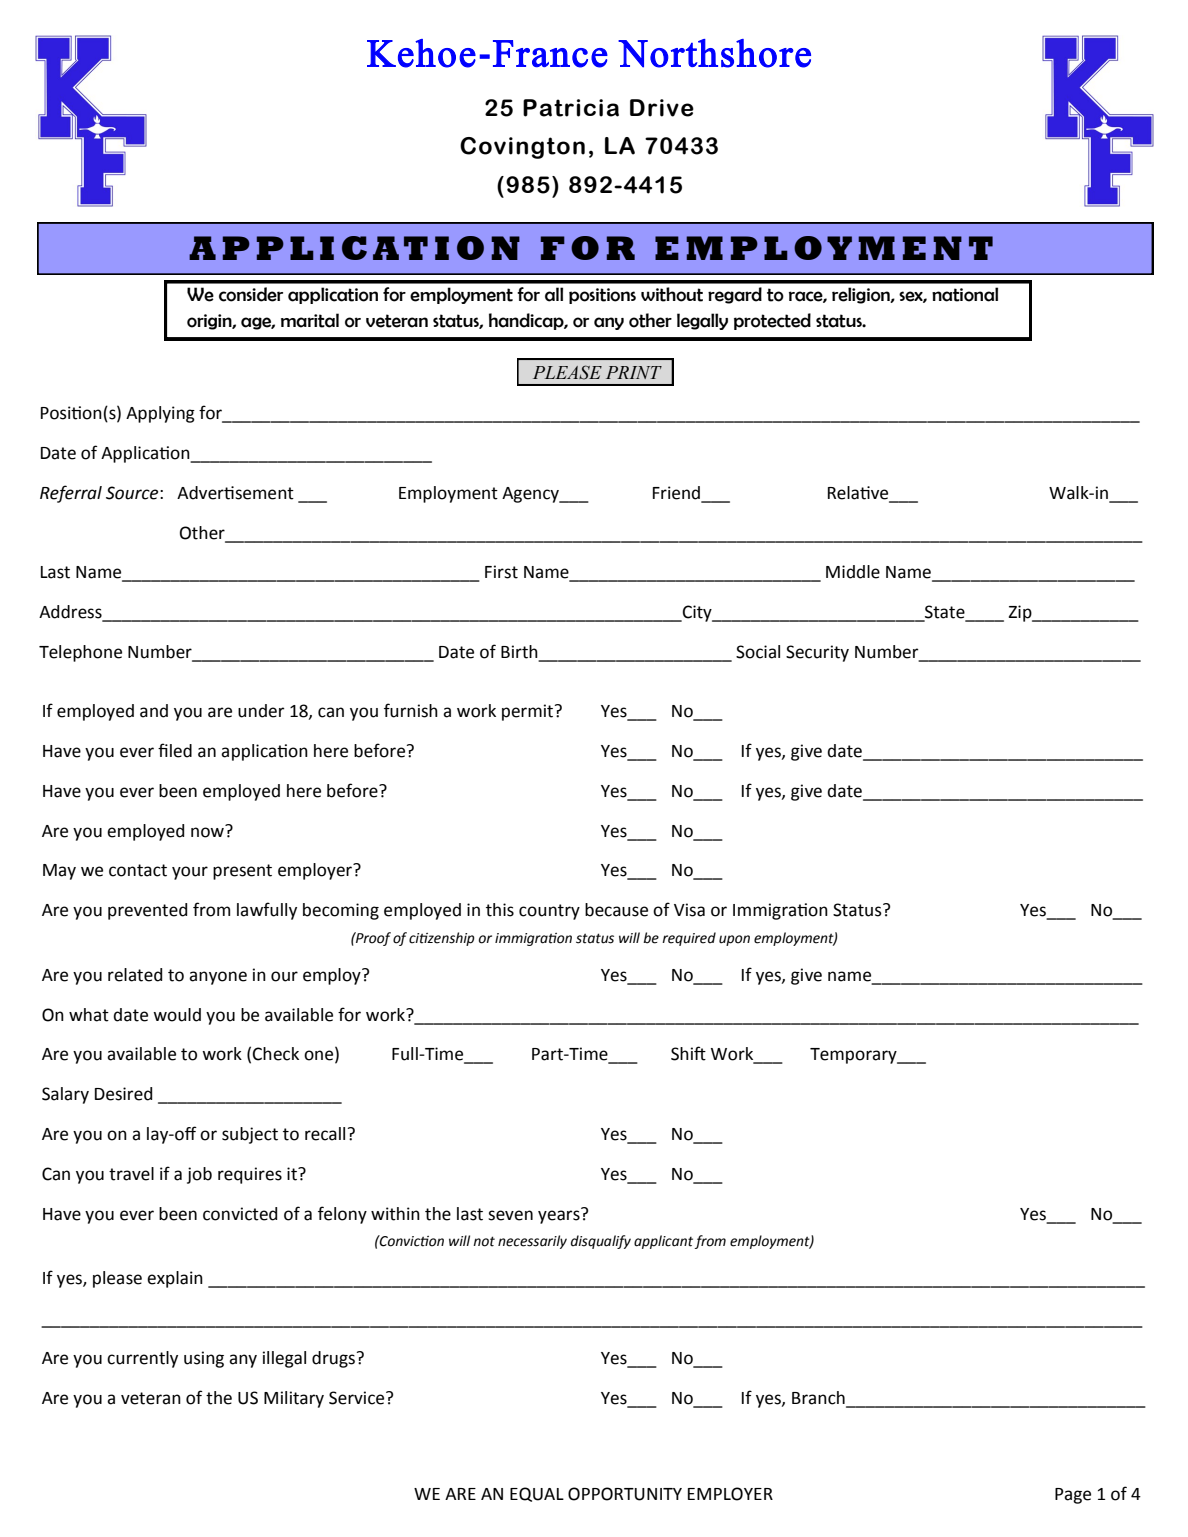 The image size is (1188, 1537). Describe the element at coordinates (571, 108) in the screenshot. I see `Patricia` at that location.
